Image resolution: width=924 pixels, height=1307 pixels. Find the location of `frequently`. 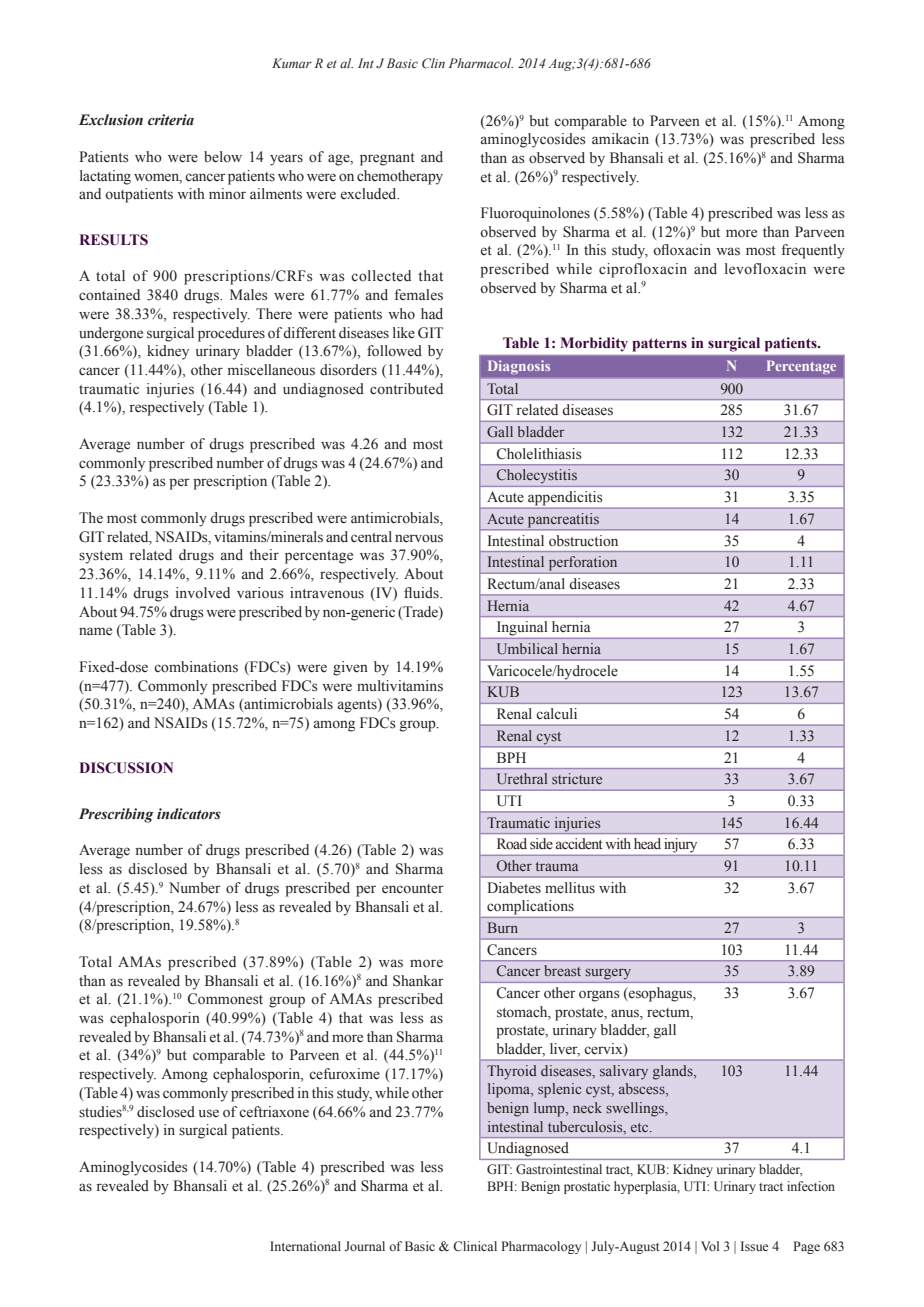

frequently is located at coordinates (813, 251).
